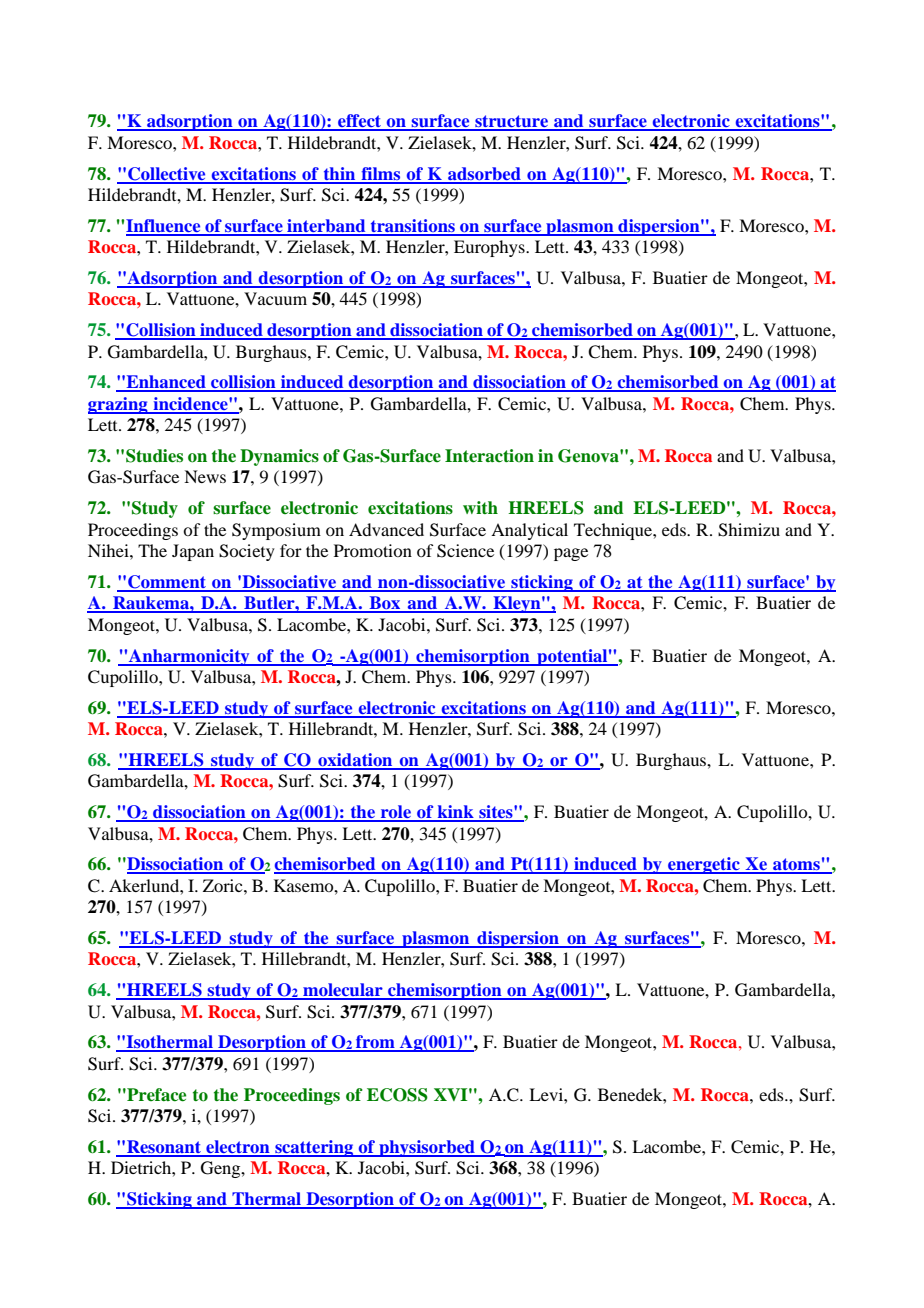  Describe the element at coordinates (385, 604) in the page. I see `Box` at that location.
